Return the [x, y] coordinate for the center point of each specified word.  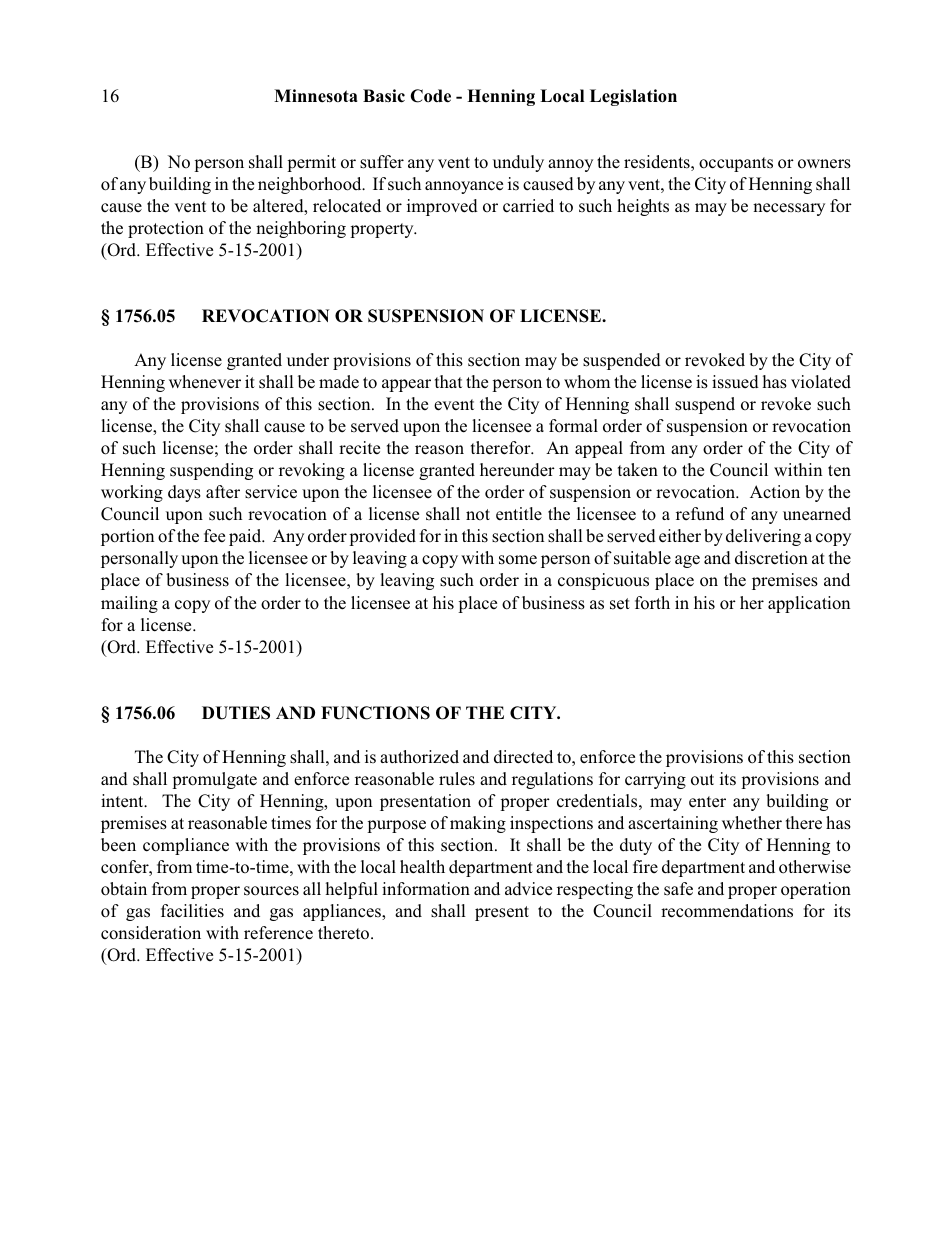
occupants [736, 164]
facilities [192, 911]
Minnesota [315, 96]
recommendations [727, 911]
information [426, 889]
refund [700, 513]
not [478, 514]
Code [430, 96]
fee [214, 536]
